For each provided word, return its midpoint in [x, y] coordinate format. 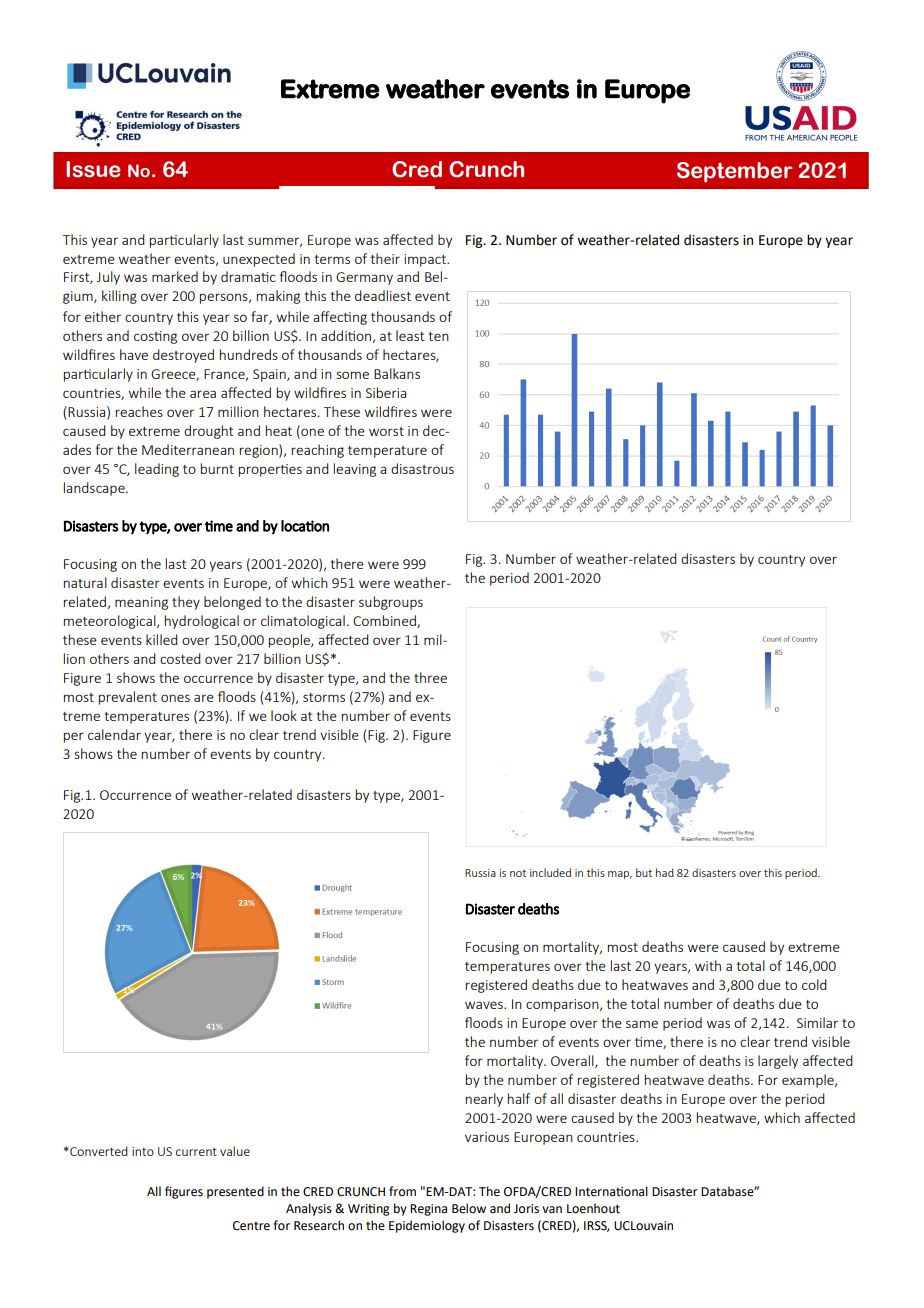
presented [235, 1192]
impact [426, 260]
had [665, 872]
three [430, 677]
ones [175, 698]
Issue [93, 169]
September [734, 172]
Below [469, 1208]
